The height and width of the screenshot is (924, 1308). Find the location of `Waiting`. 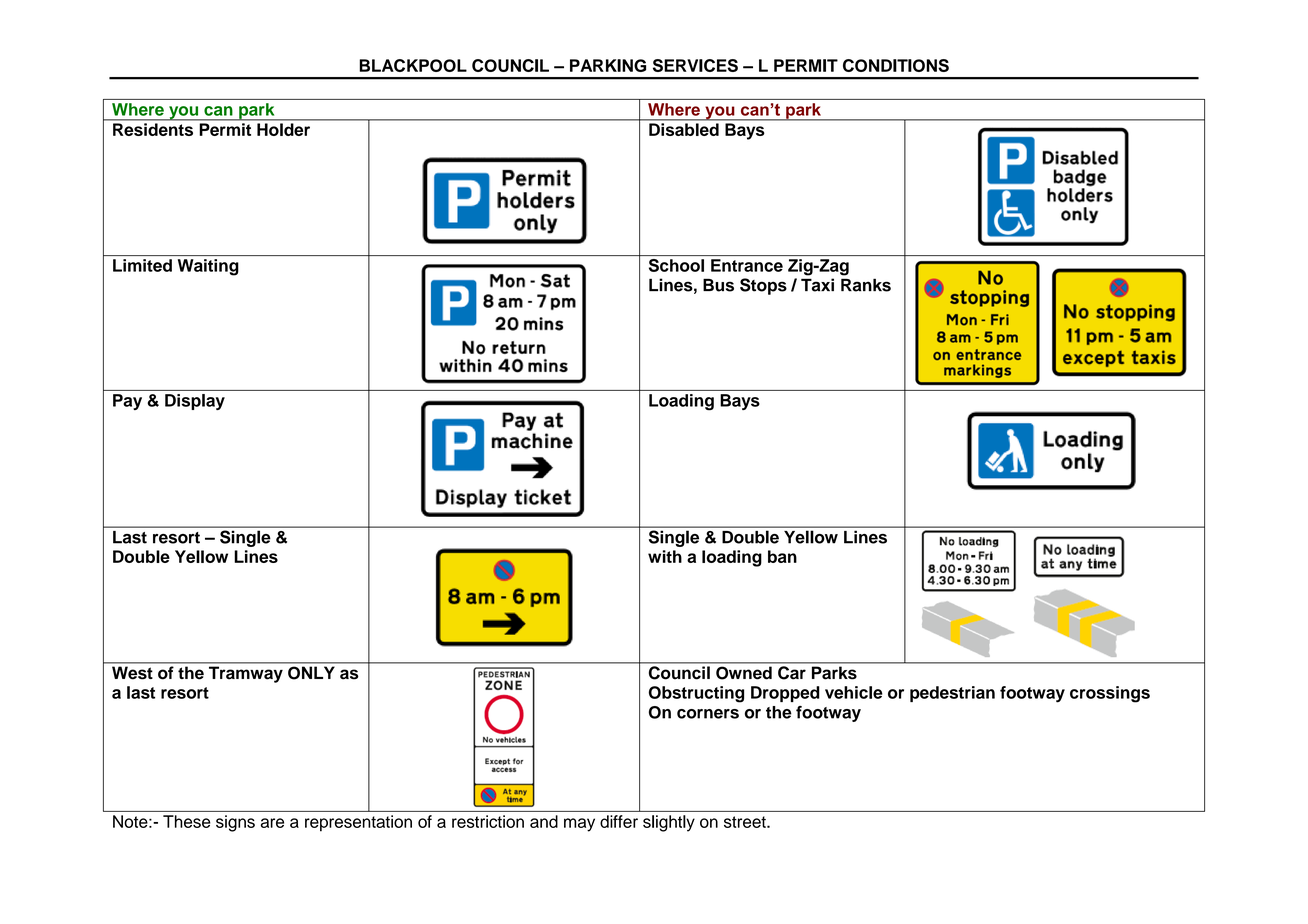

Waiting is located at coordinates (208, 267).
